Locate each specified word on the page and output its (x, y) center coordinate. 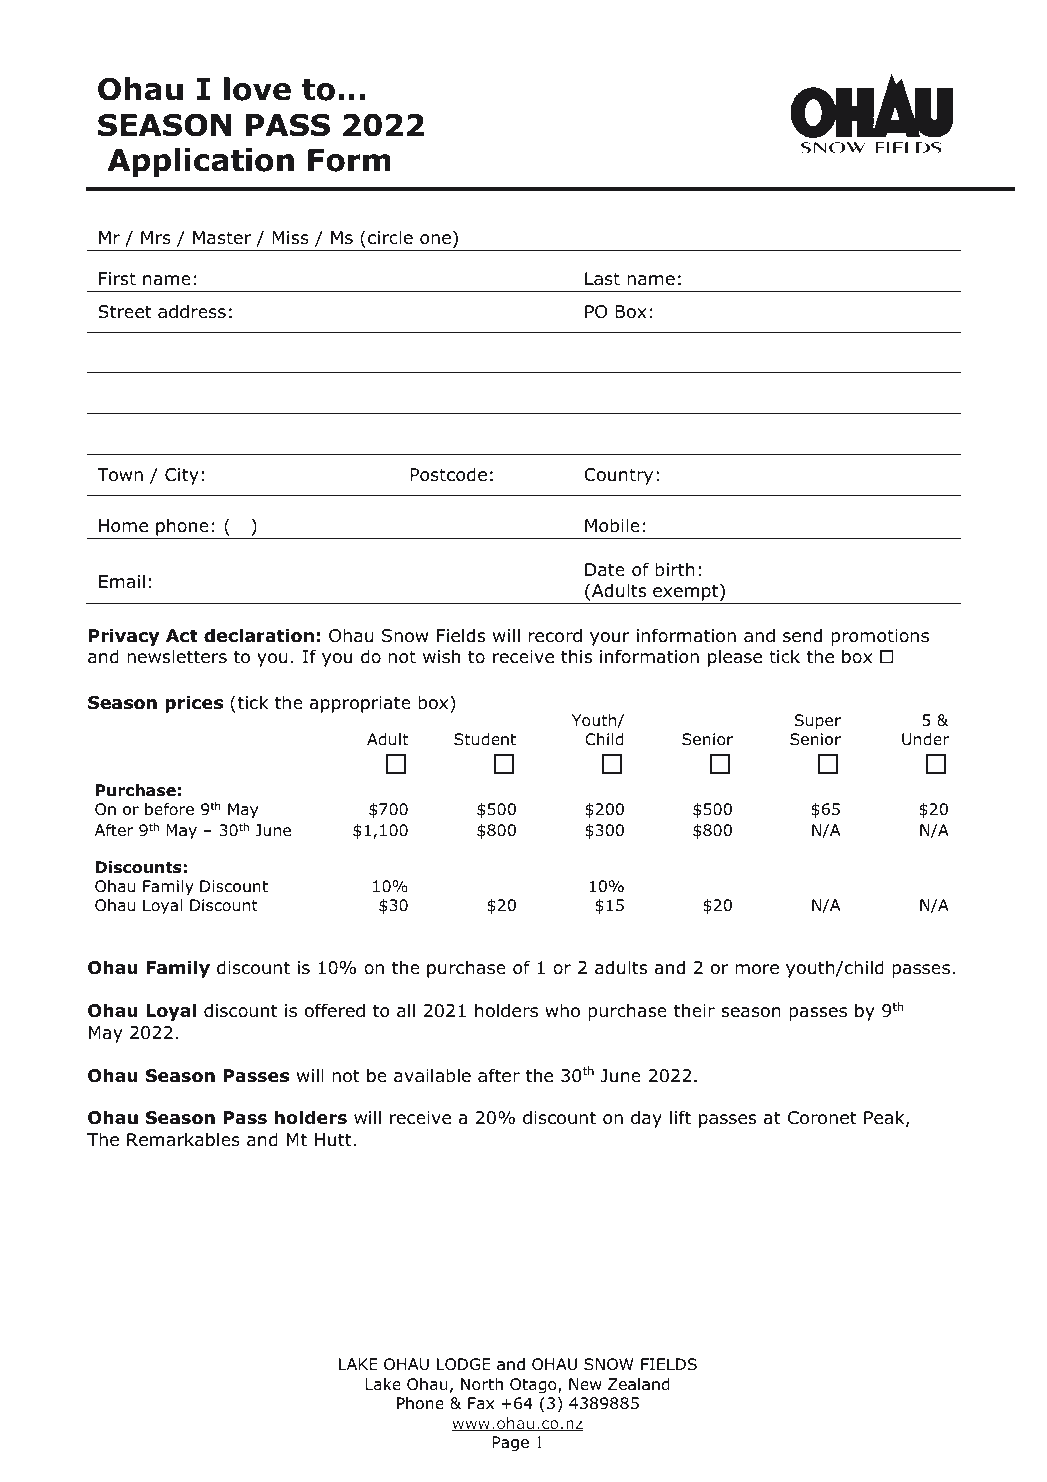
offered (335, 1010)
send (802, 635)
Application (200, 162)
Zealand (639, 1384)
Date (605, 570)
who (562, 1010)
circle (390, 237)
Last (602, 279)
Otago (534, 1386)
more (757, 969)
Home (123, 526)
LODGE (464, 1364)
